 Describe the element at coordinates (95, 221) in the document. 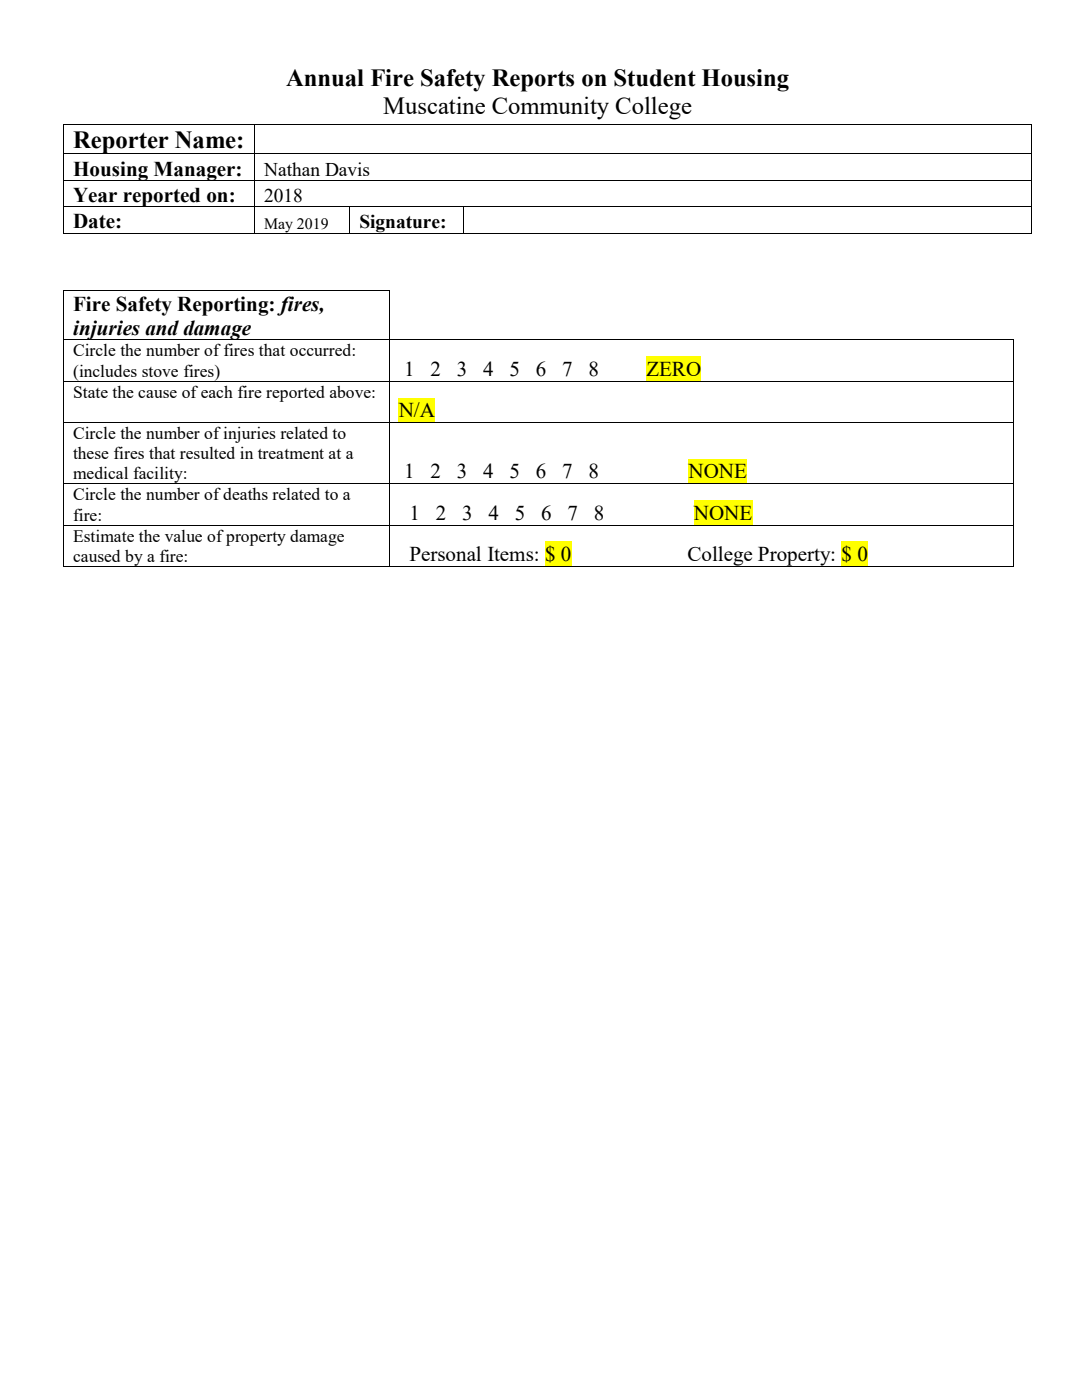

I see `Date` at that location.
